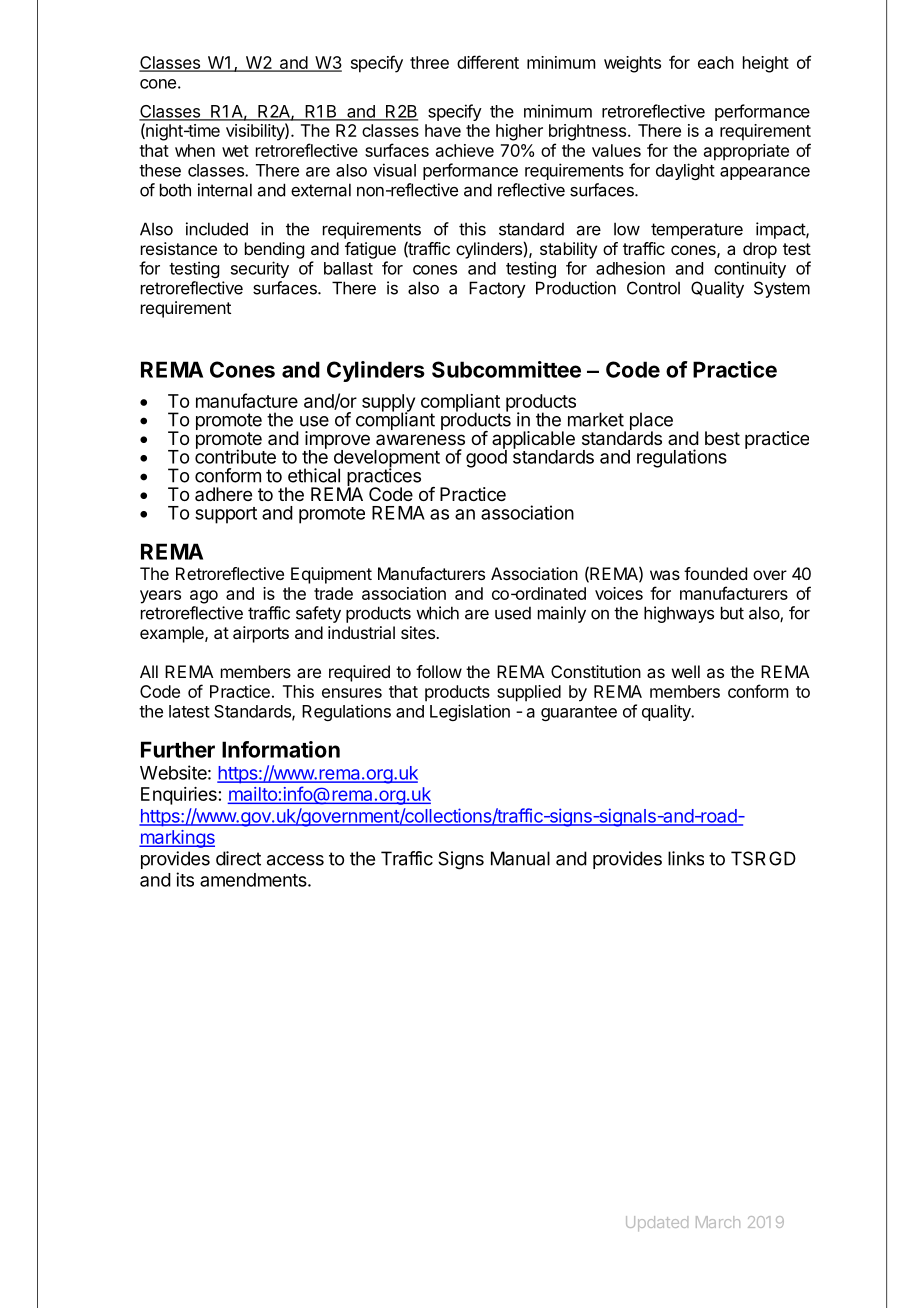 The height and width of the screenshot is (1308, 924). I want to click on amendments, so click(254, 880).
